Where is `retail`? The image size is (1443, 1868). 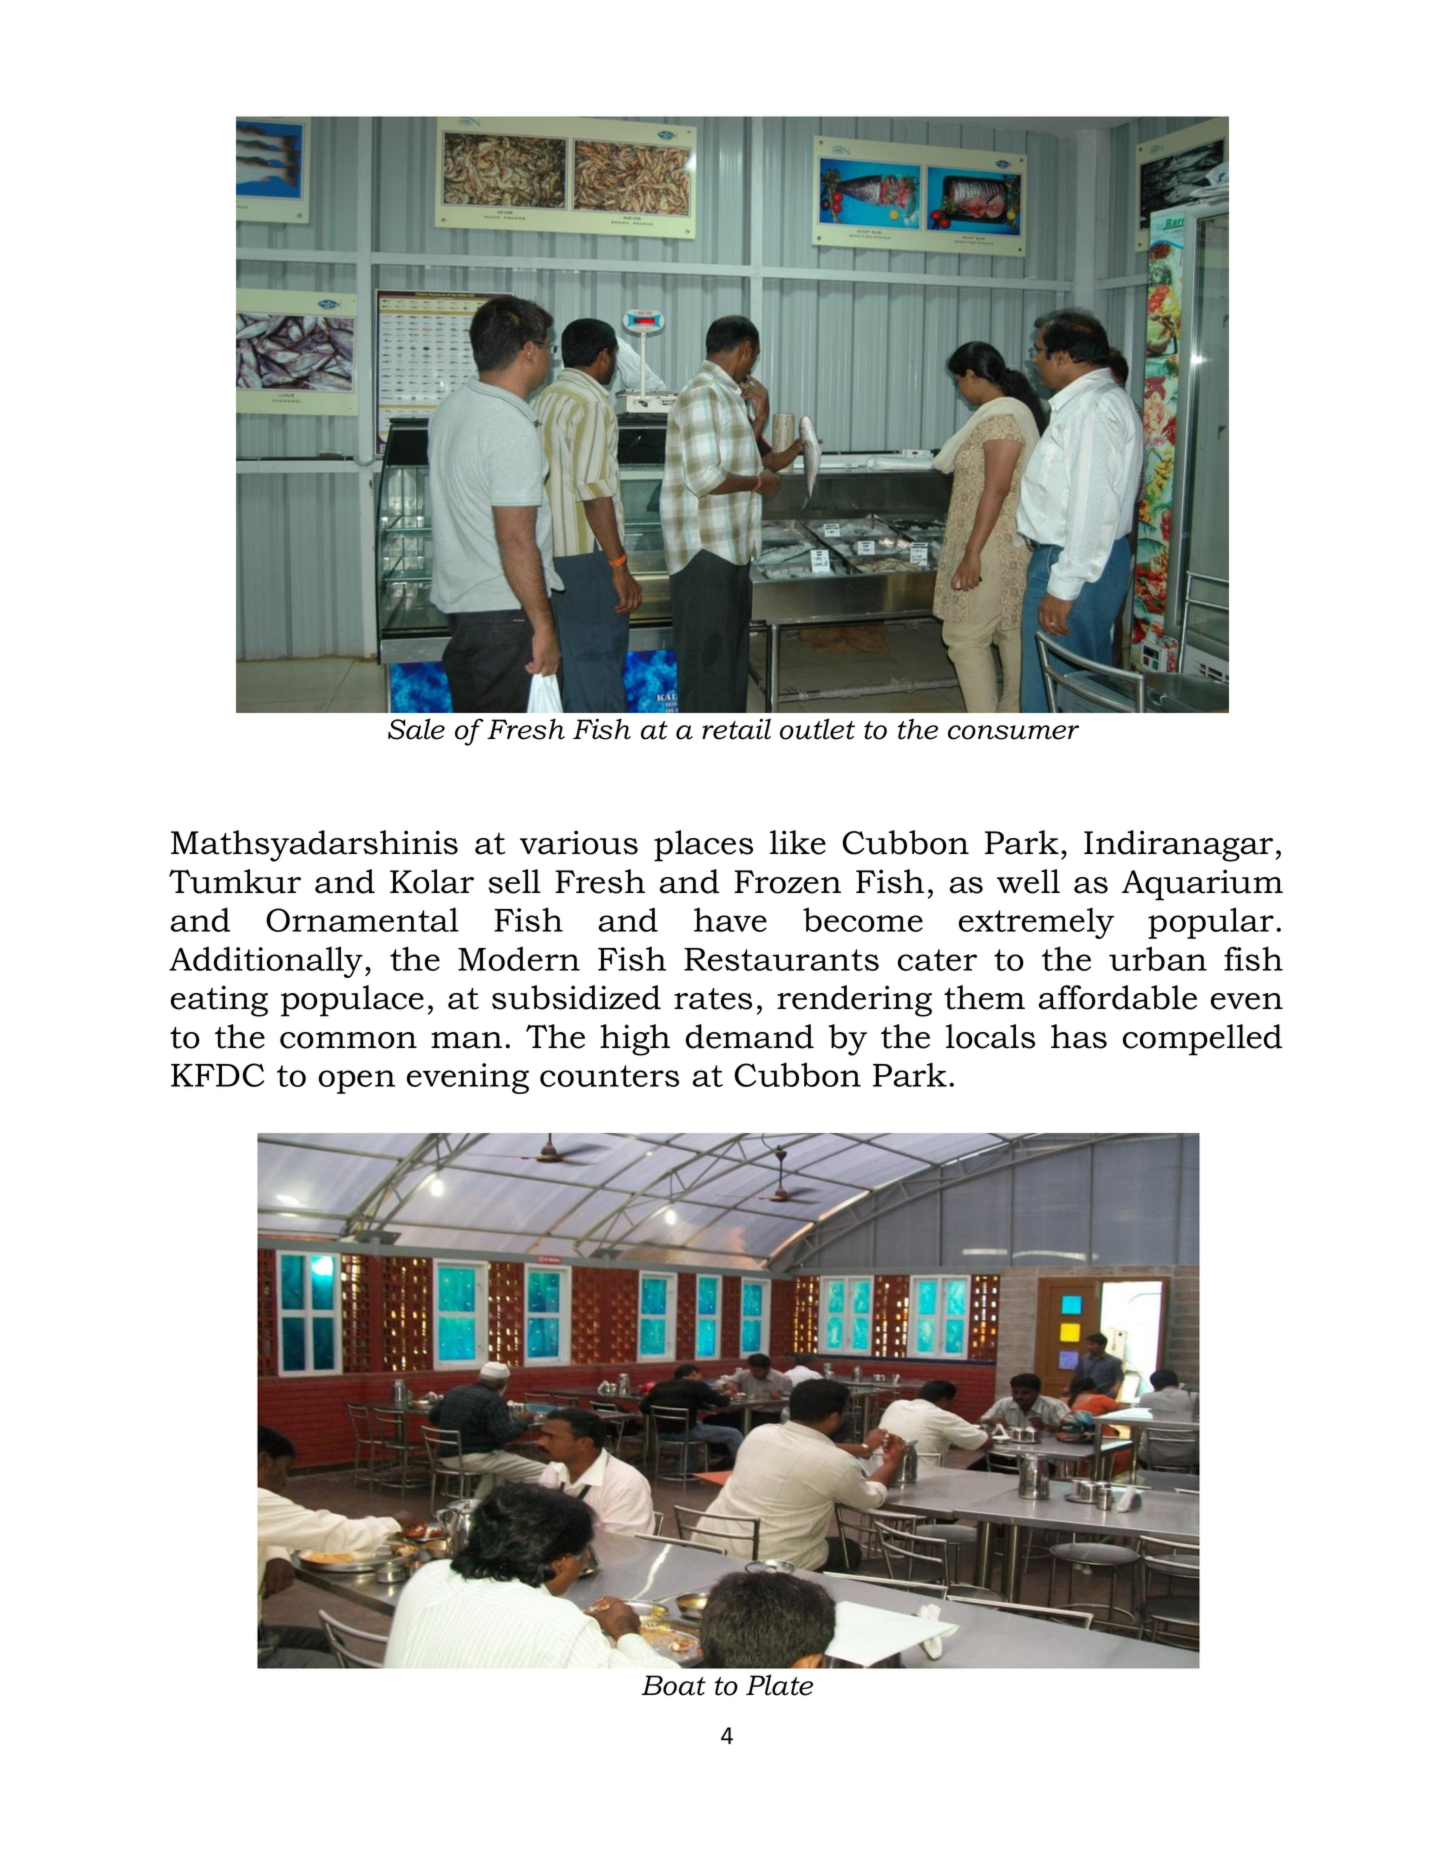 retail is located at coordinates (736, 729).
